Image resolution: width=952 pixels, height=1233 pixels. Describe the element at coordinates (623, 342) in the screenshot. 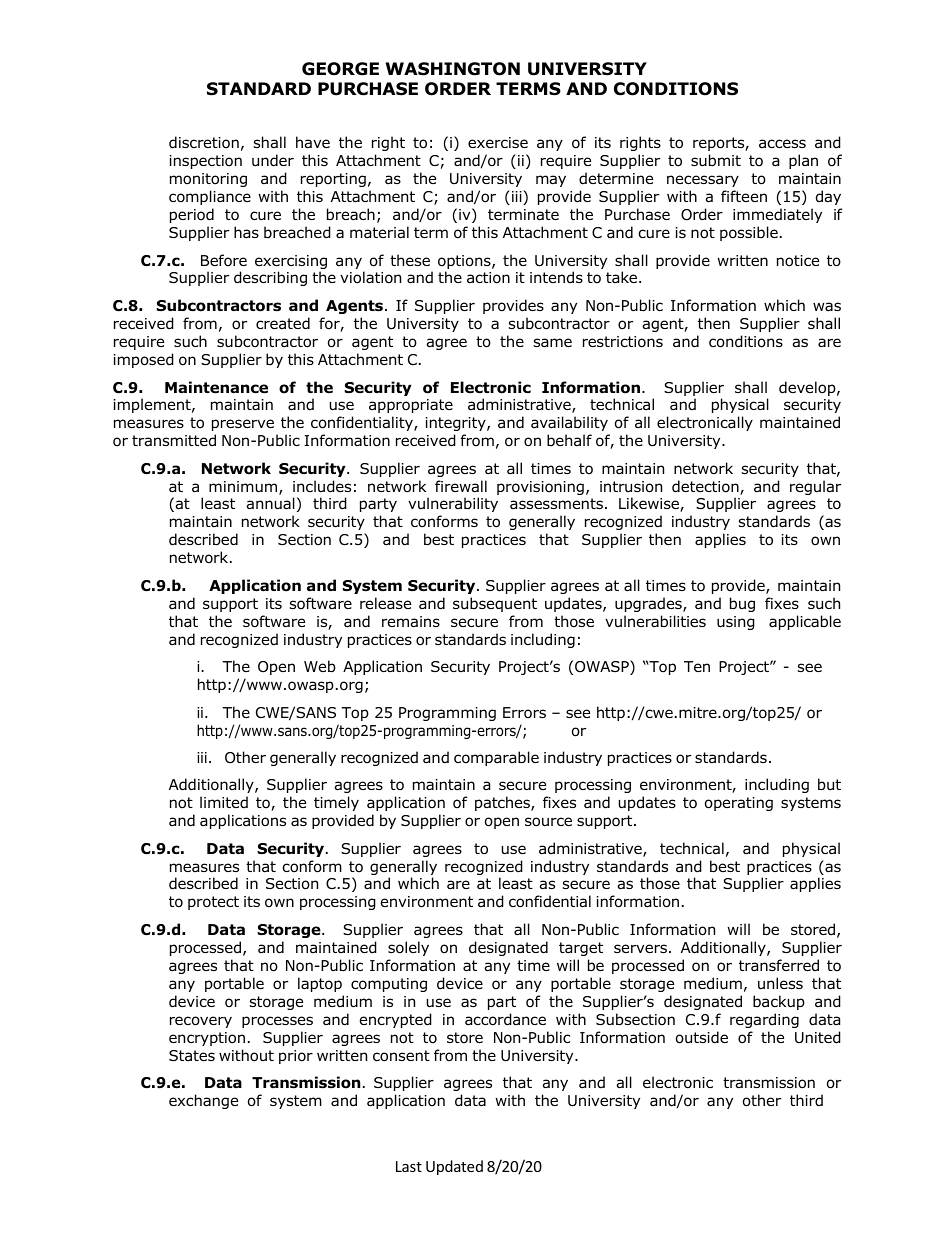

I see `restrictions` at that location.
